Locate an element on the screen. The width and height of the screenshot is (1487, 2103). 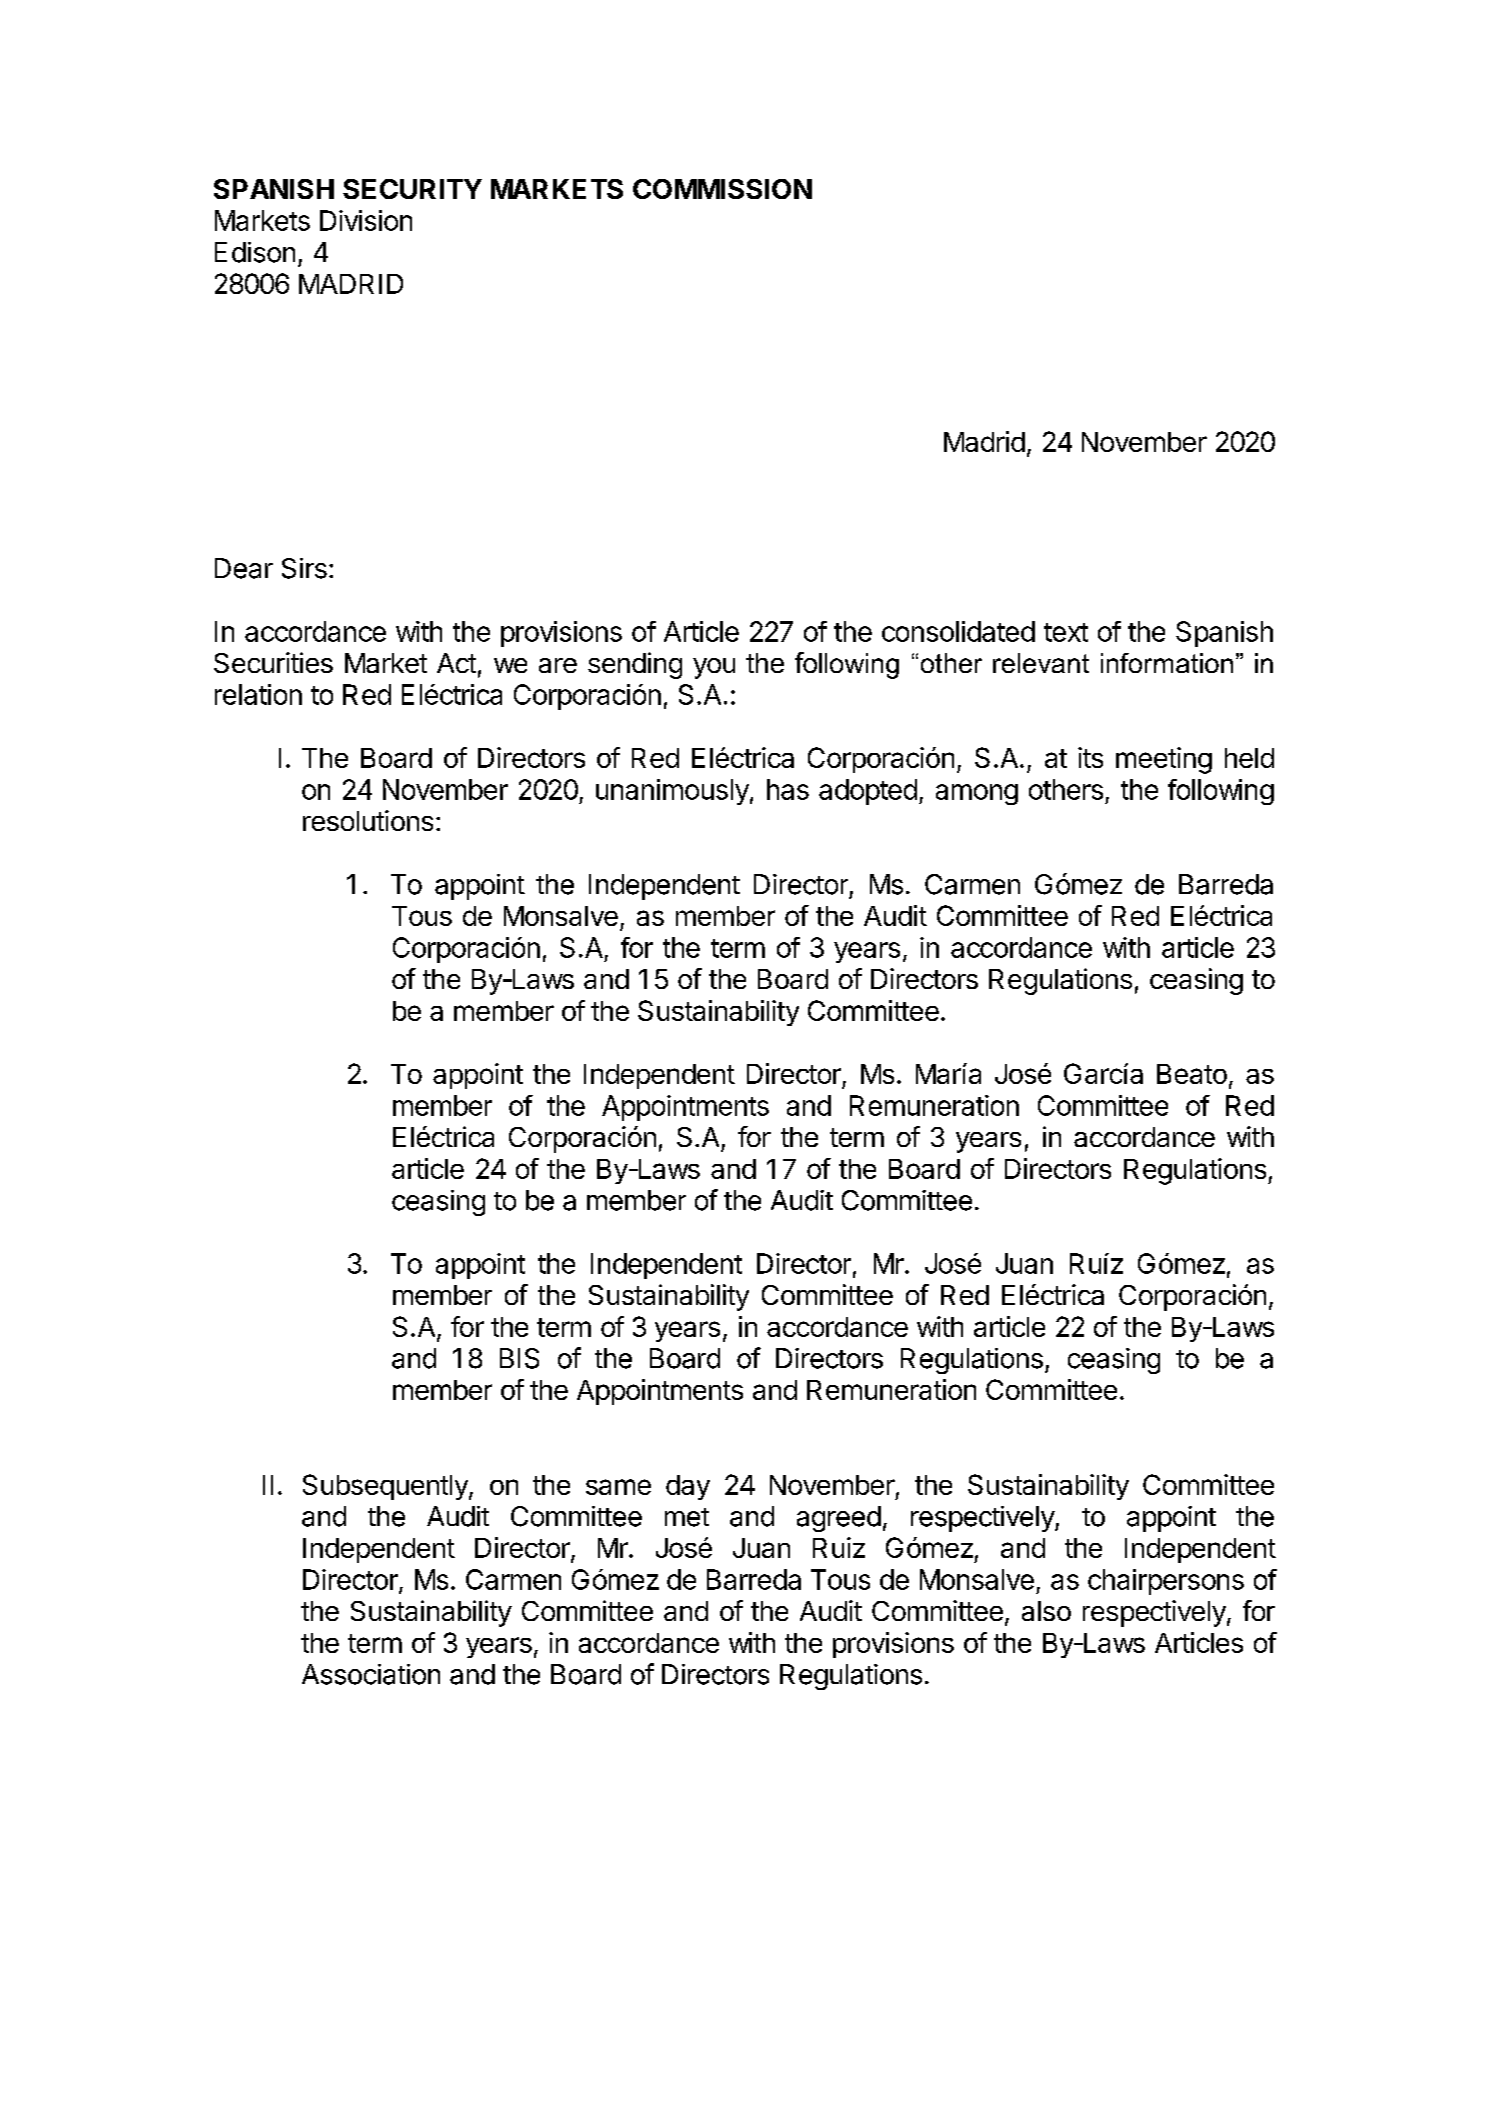
text is located at coordinates (1066, 632).
